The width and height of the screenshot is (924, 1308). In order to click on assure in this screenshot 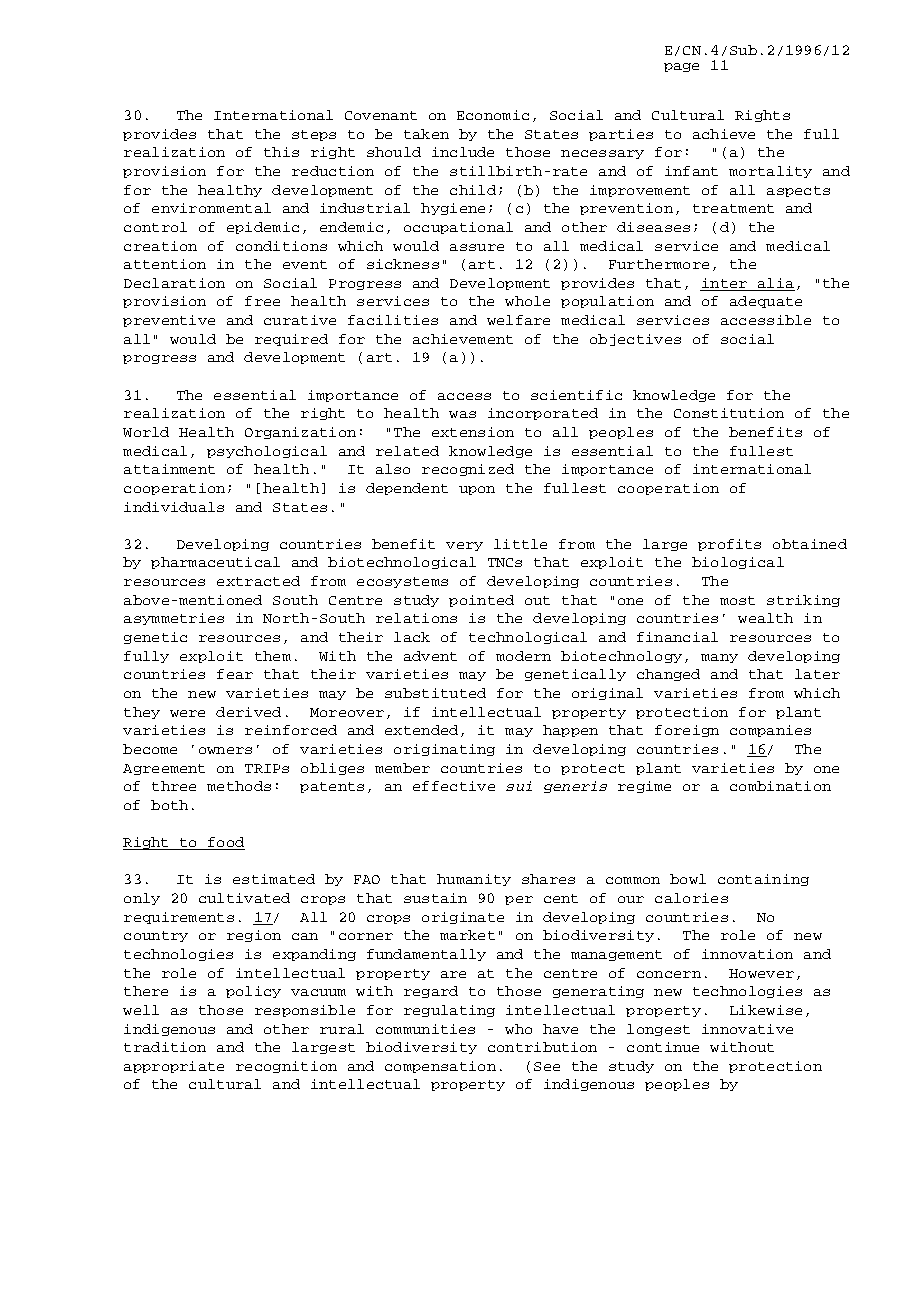, I will do `click(477, 247)`.
